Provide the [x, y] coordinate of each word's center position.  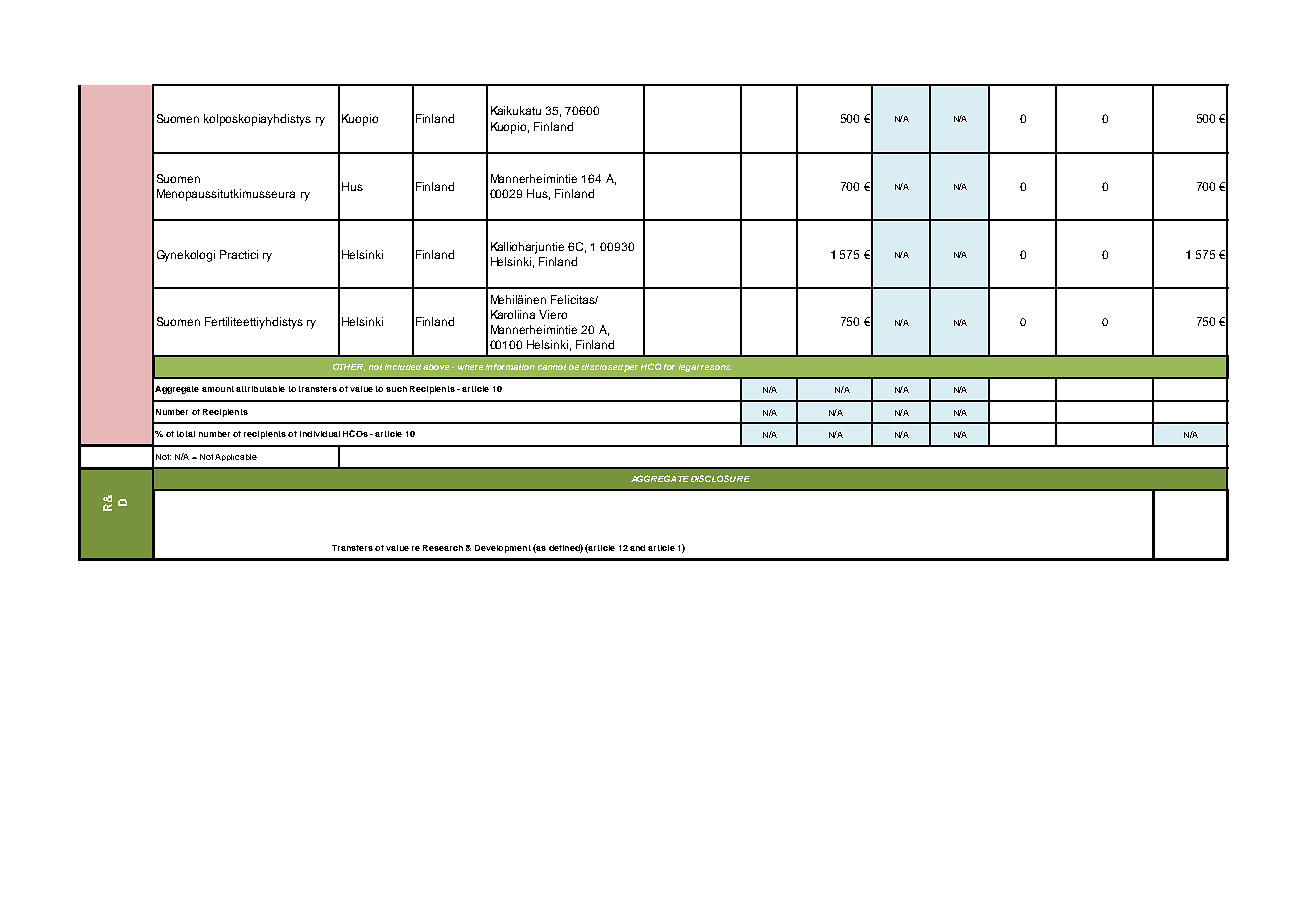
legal [689, 368]
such [396, 389]
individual [320, 434]
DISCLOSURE [720, 478]
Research [443, 548]
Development [503, 549]
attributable [260, 389]
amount [218, 389]
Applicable [236, 457]
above [436, 367]
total [186, 434]
